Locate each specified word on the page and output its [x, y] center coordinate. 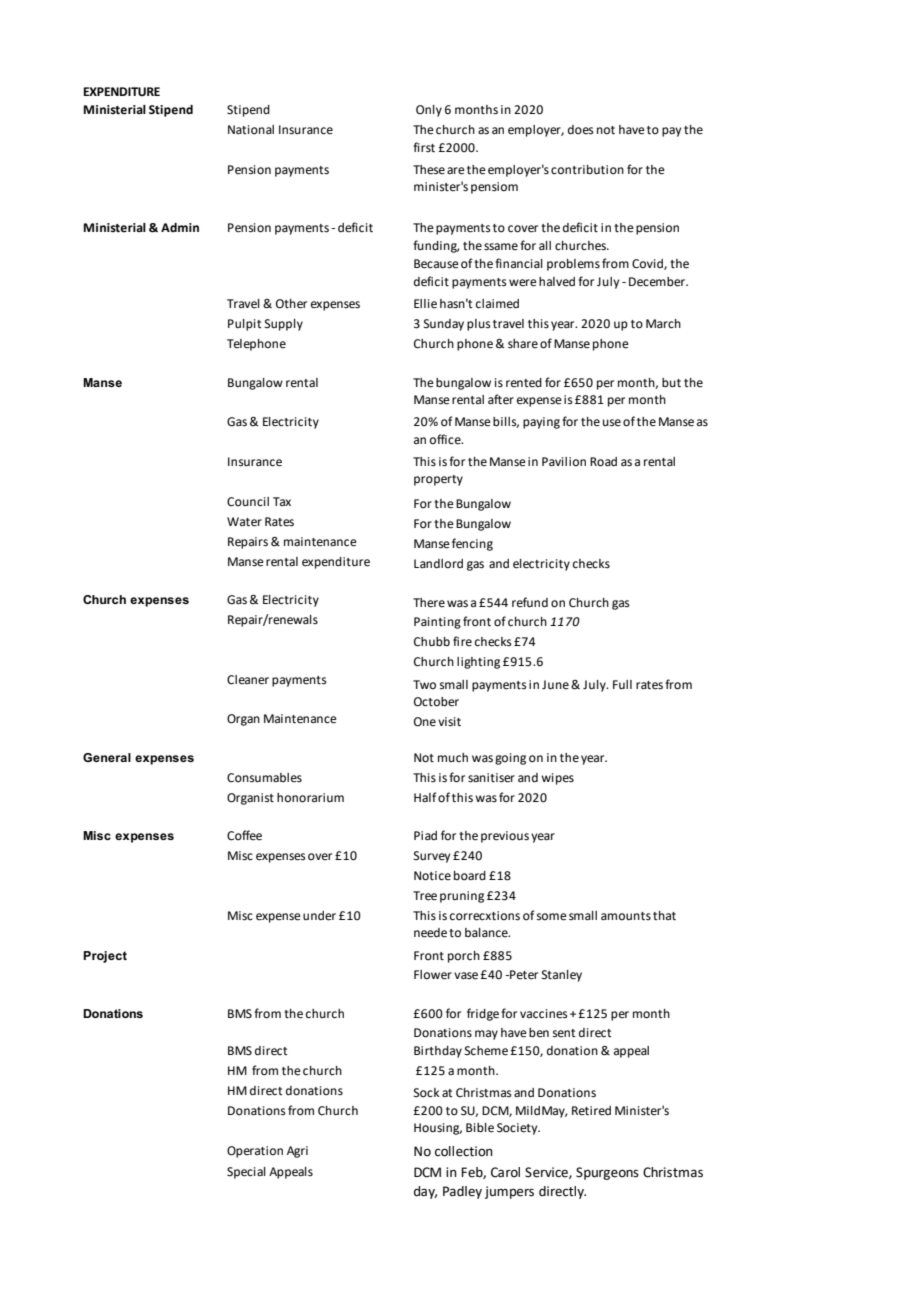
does [581, 130]
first [424, 147]
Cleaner [248, 680]
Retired [591, 1111]
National [251, 130]
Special [246, 1173]
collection [464, 1151]
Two [424, 685]
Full [622, 685]
